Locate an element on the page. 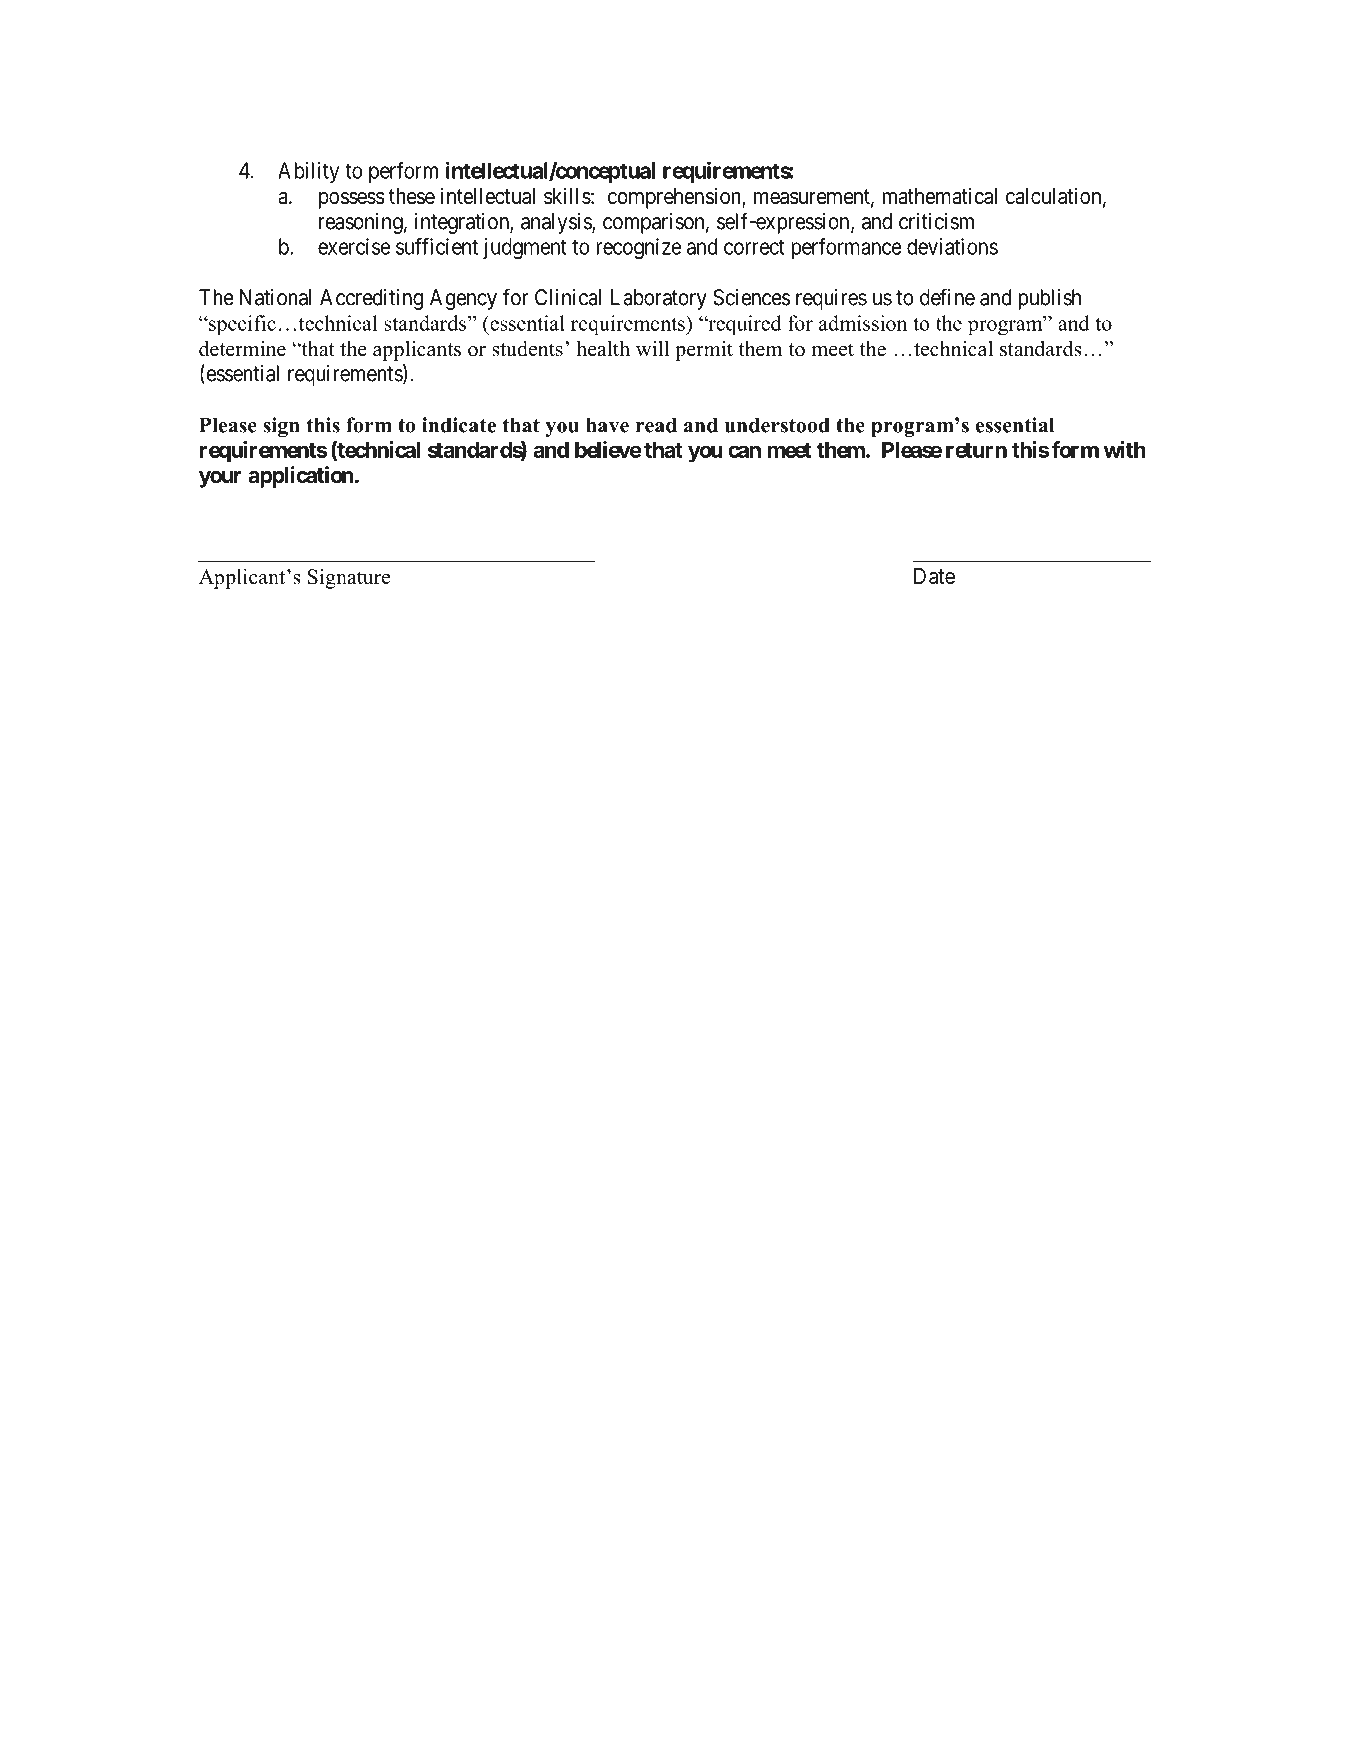  read is located at coordinates (656, 425).
